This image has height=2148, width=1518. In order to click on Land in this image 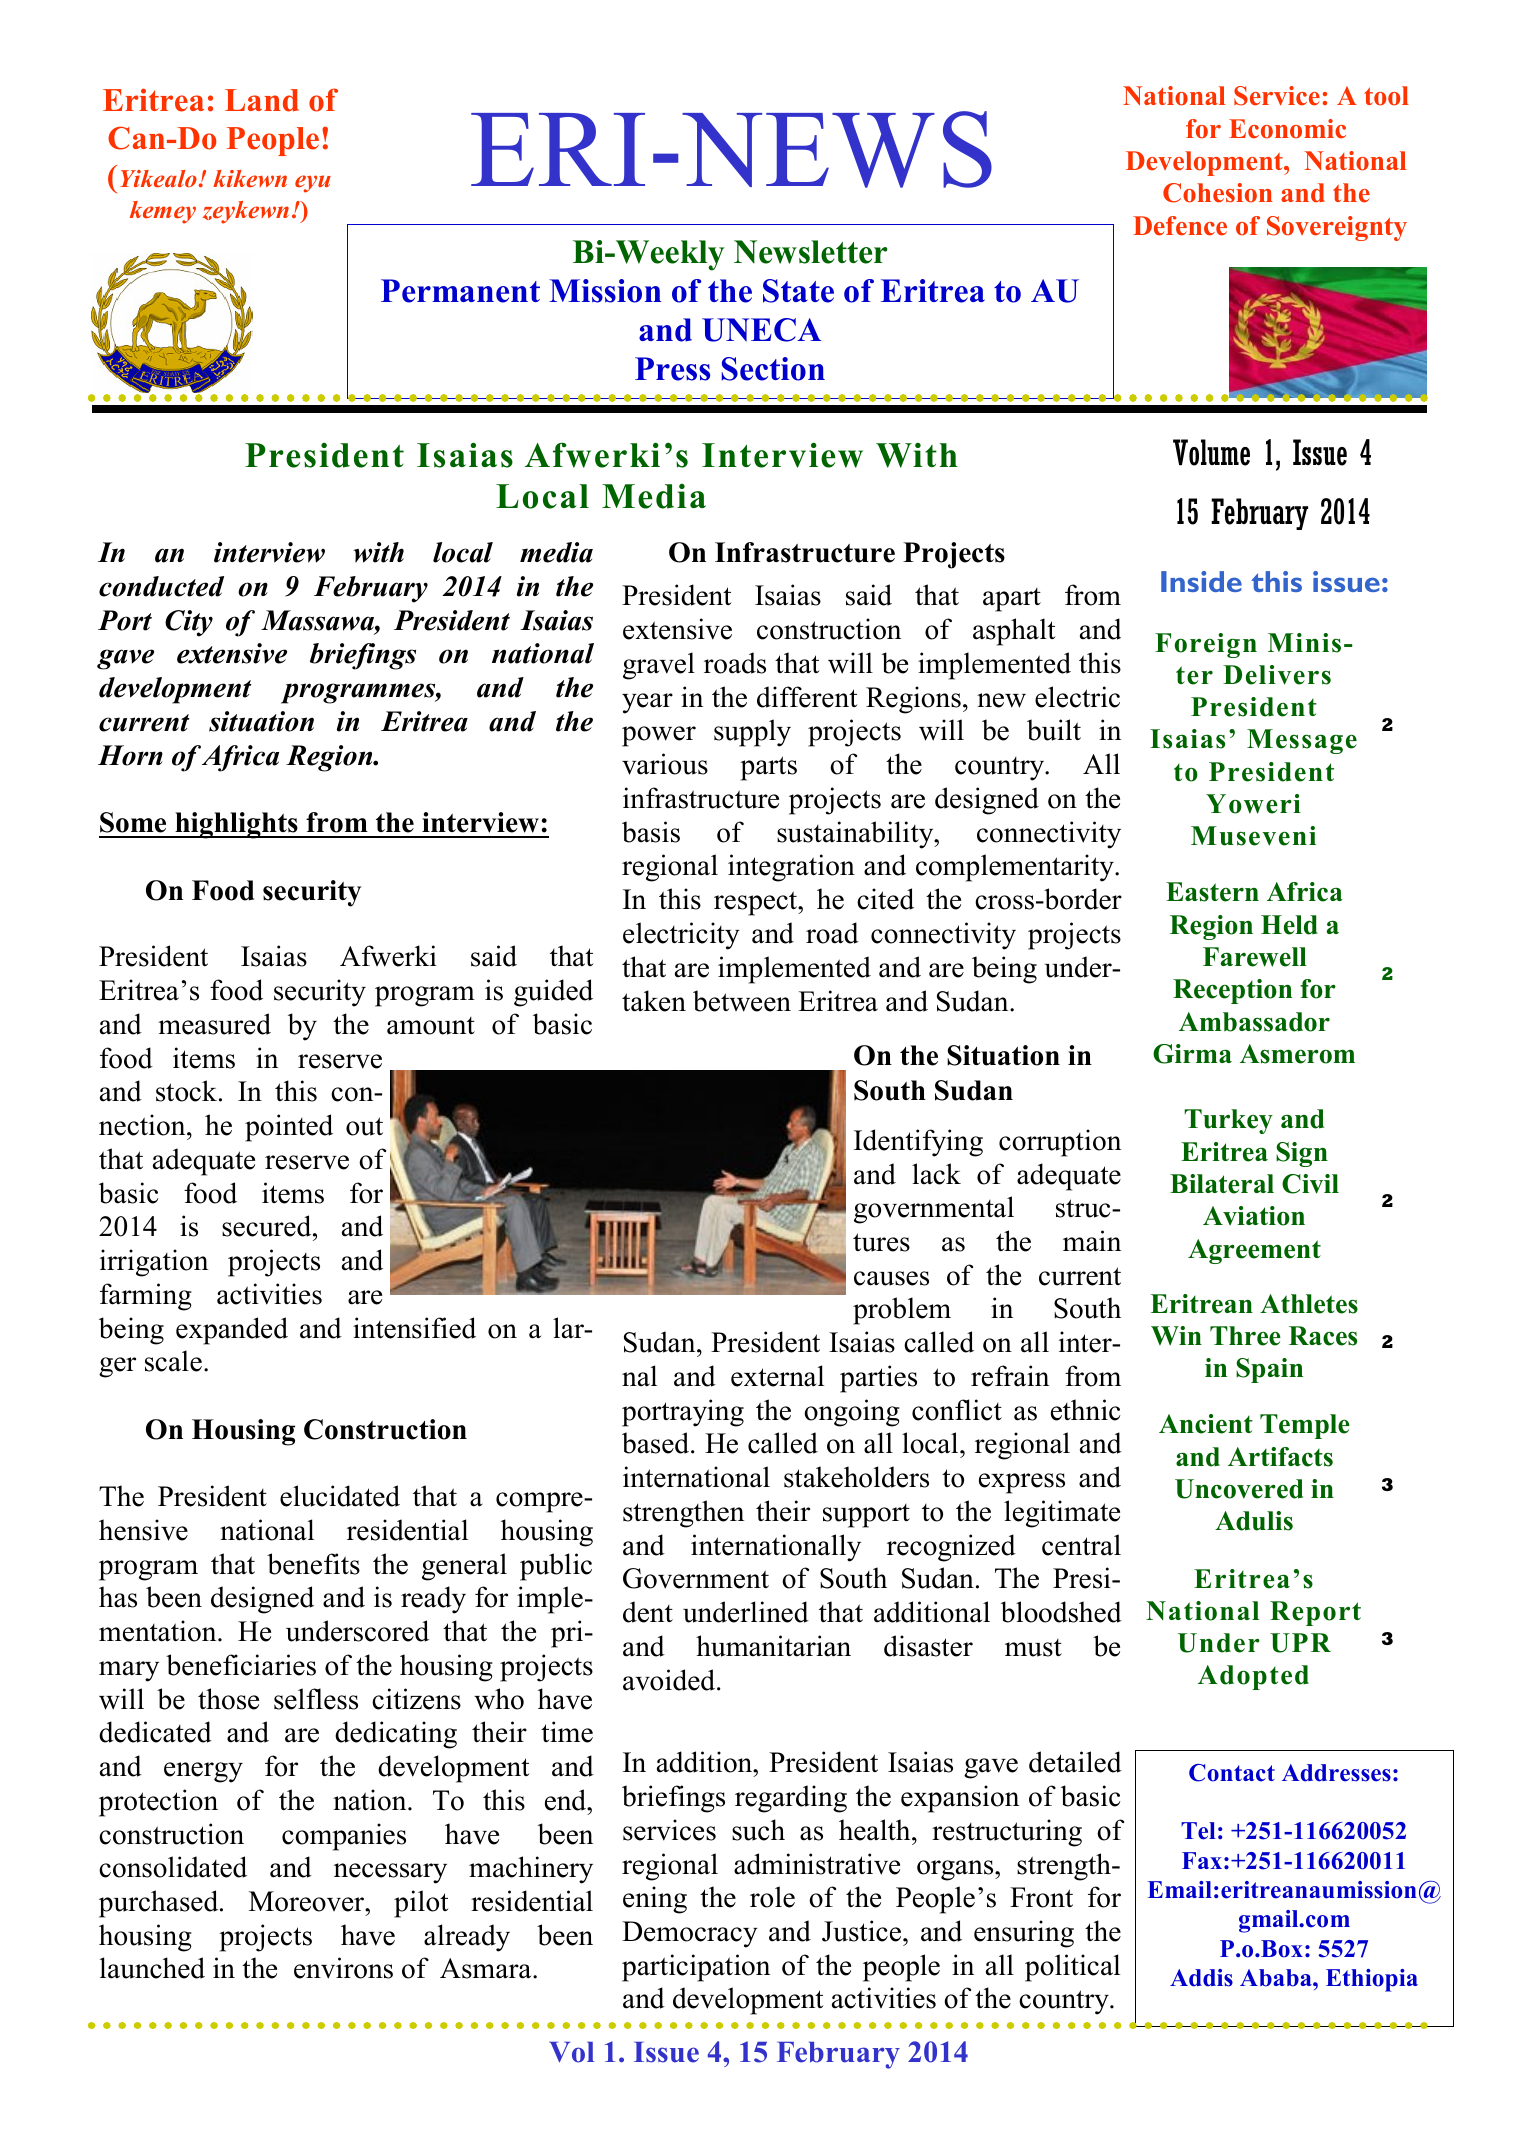, I will do `click(262, 100)`.
